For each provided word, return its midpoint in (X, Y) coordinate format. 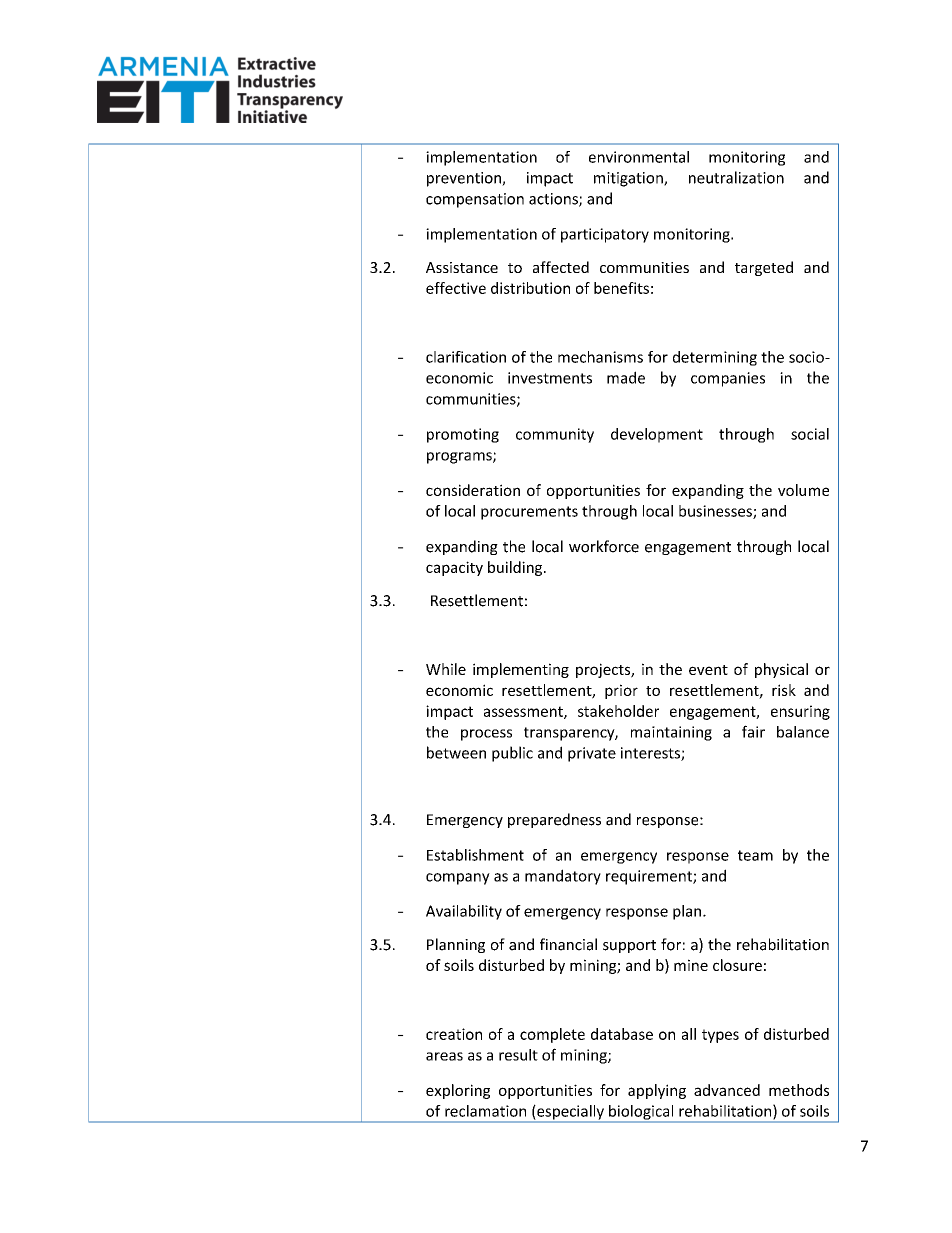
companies (728, 379)
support (629, 946)
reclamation (485, 1111)
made (626, 377)
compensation (475, 200)
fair (753, 731)
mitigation (629, 179)
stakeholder (618, 711)
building (516, 568)
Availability (464, 912)
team (755, 855)
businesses (716, 512)
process (486, 735)
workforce (604, 546)
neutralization (736, 177)
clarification (466, 357)
